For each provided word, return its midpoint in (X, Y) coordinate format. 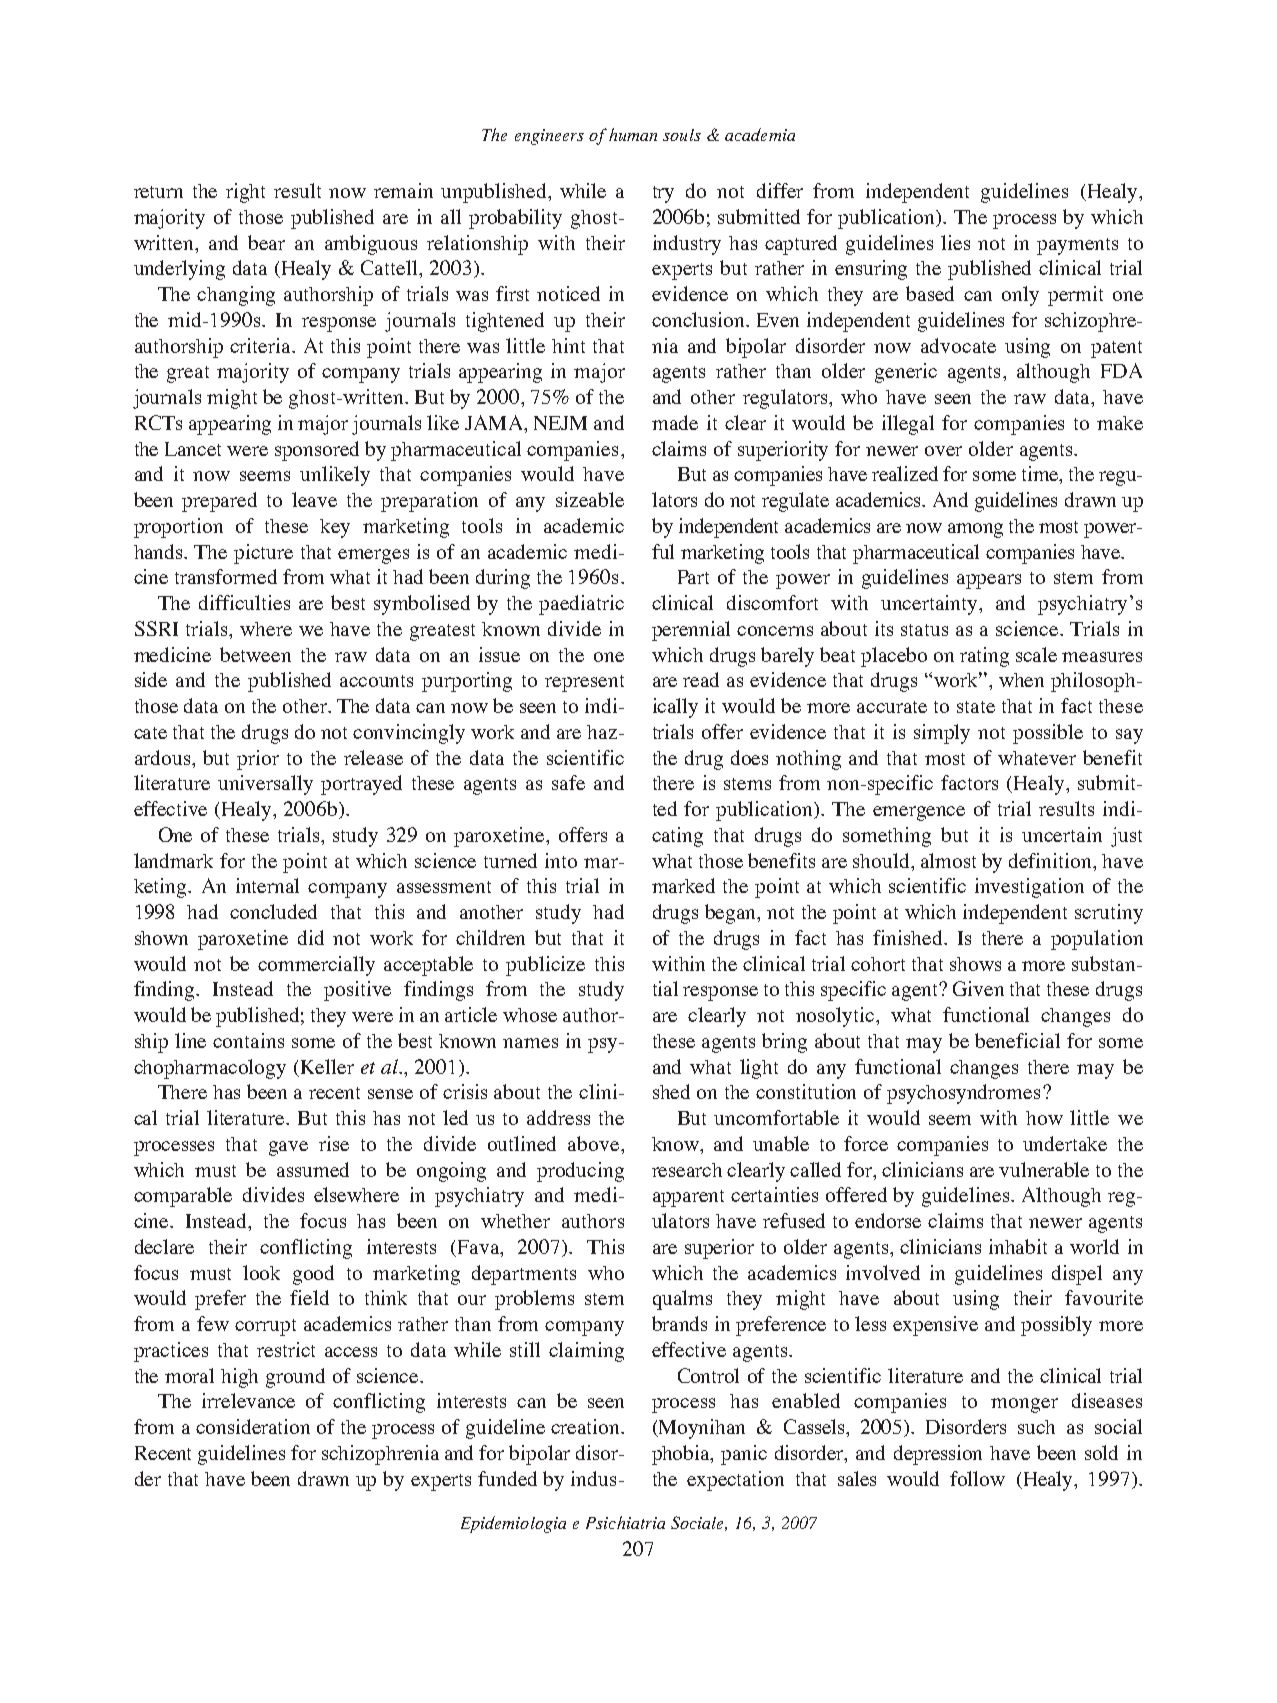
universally (265, 785)
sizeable (590, 499)
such (1036, 1427)
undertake (1065, 1143)
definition (1052, 860)
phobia (682, 1455)
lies (955, 242)
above (595, 1143)
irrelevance (248, 1400)
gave (288, 1148)
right (245, 193)
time (1041, 475)
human (633, 134)
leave (314, 499)
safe (568, 782)
